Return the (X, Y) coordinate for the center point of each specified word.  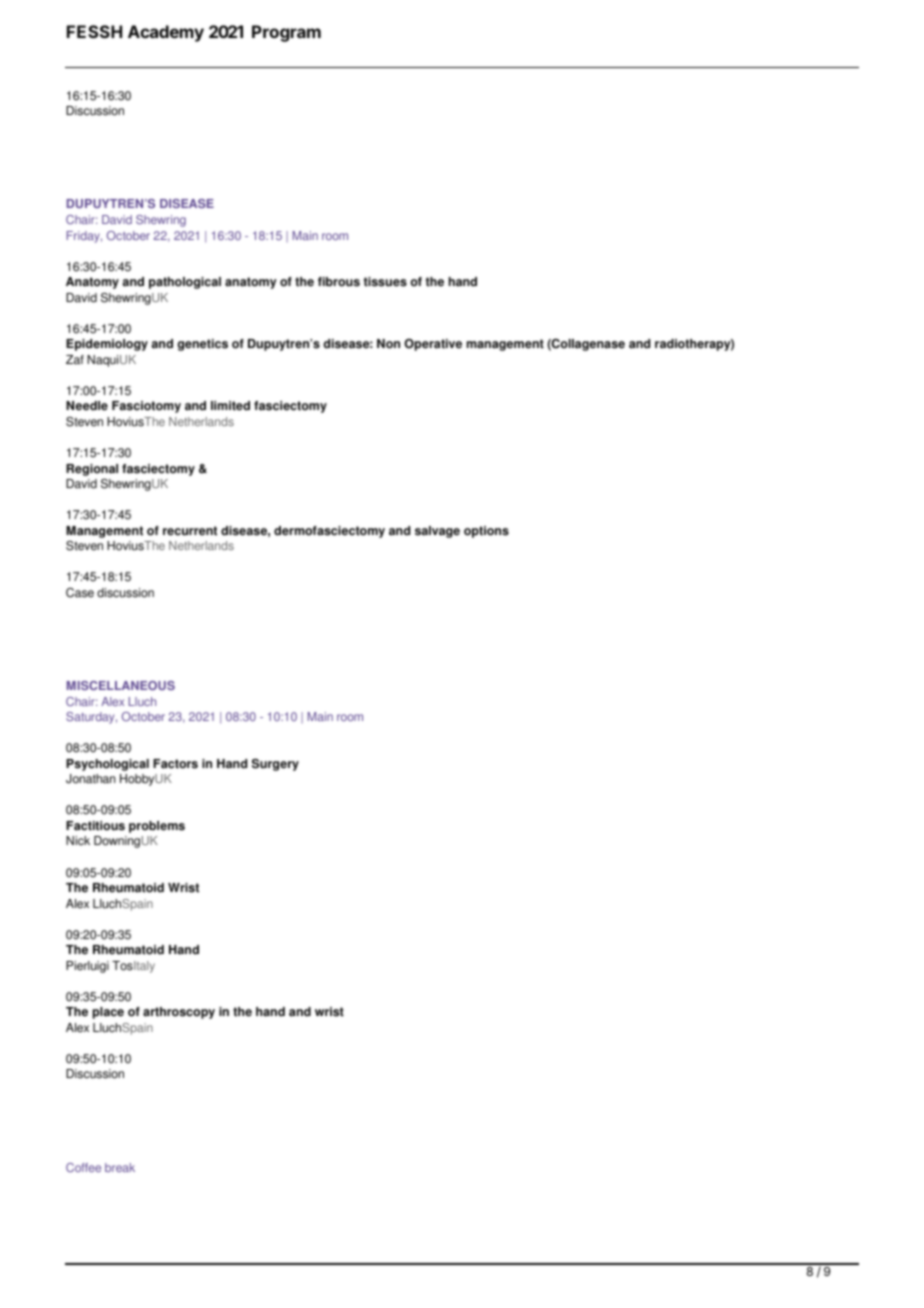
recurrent (190, 531)
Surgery (275, 765)
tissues (385, 282)
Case (80, 593)
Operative (433, 345)
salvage (437, 532)
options (486, 532)
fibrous (339, 282)
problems (157, 827)
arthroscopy (179, 1013)
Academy (166, 33)
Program (286, 33)
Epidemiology (107, 345)
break (120, 1167)
